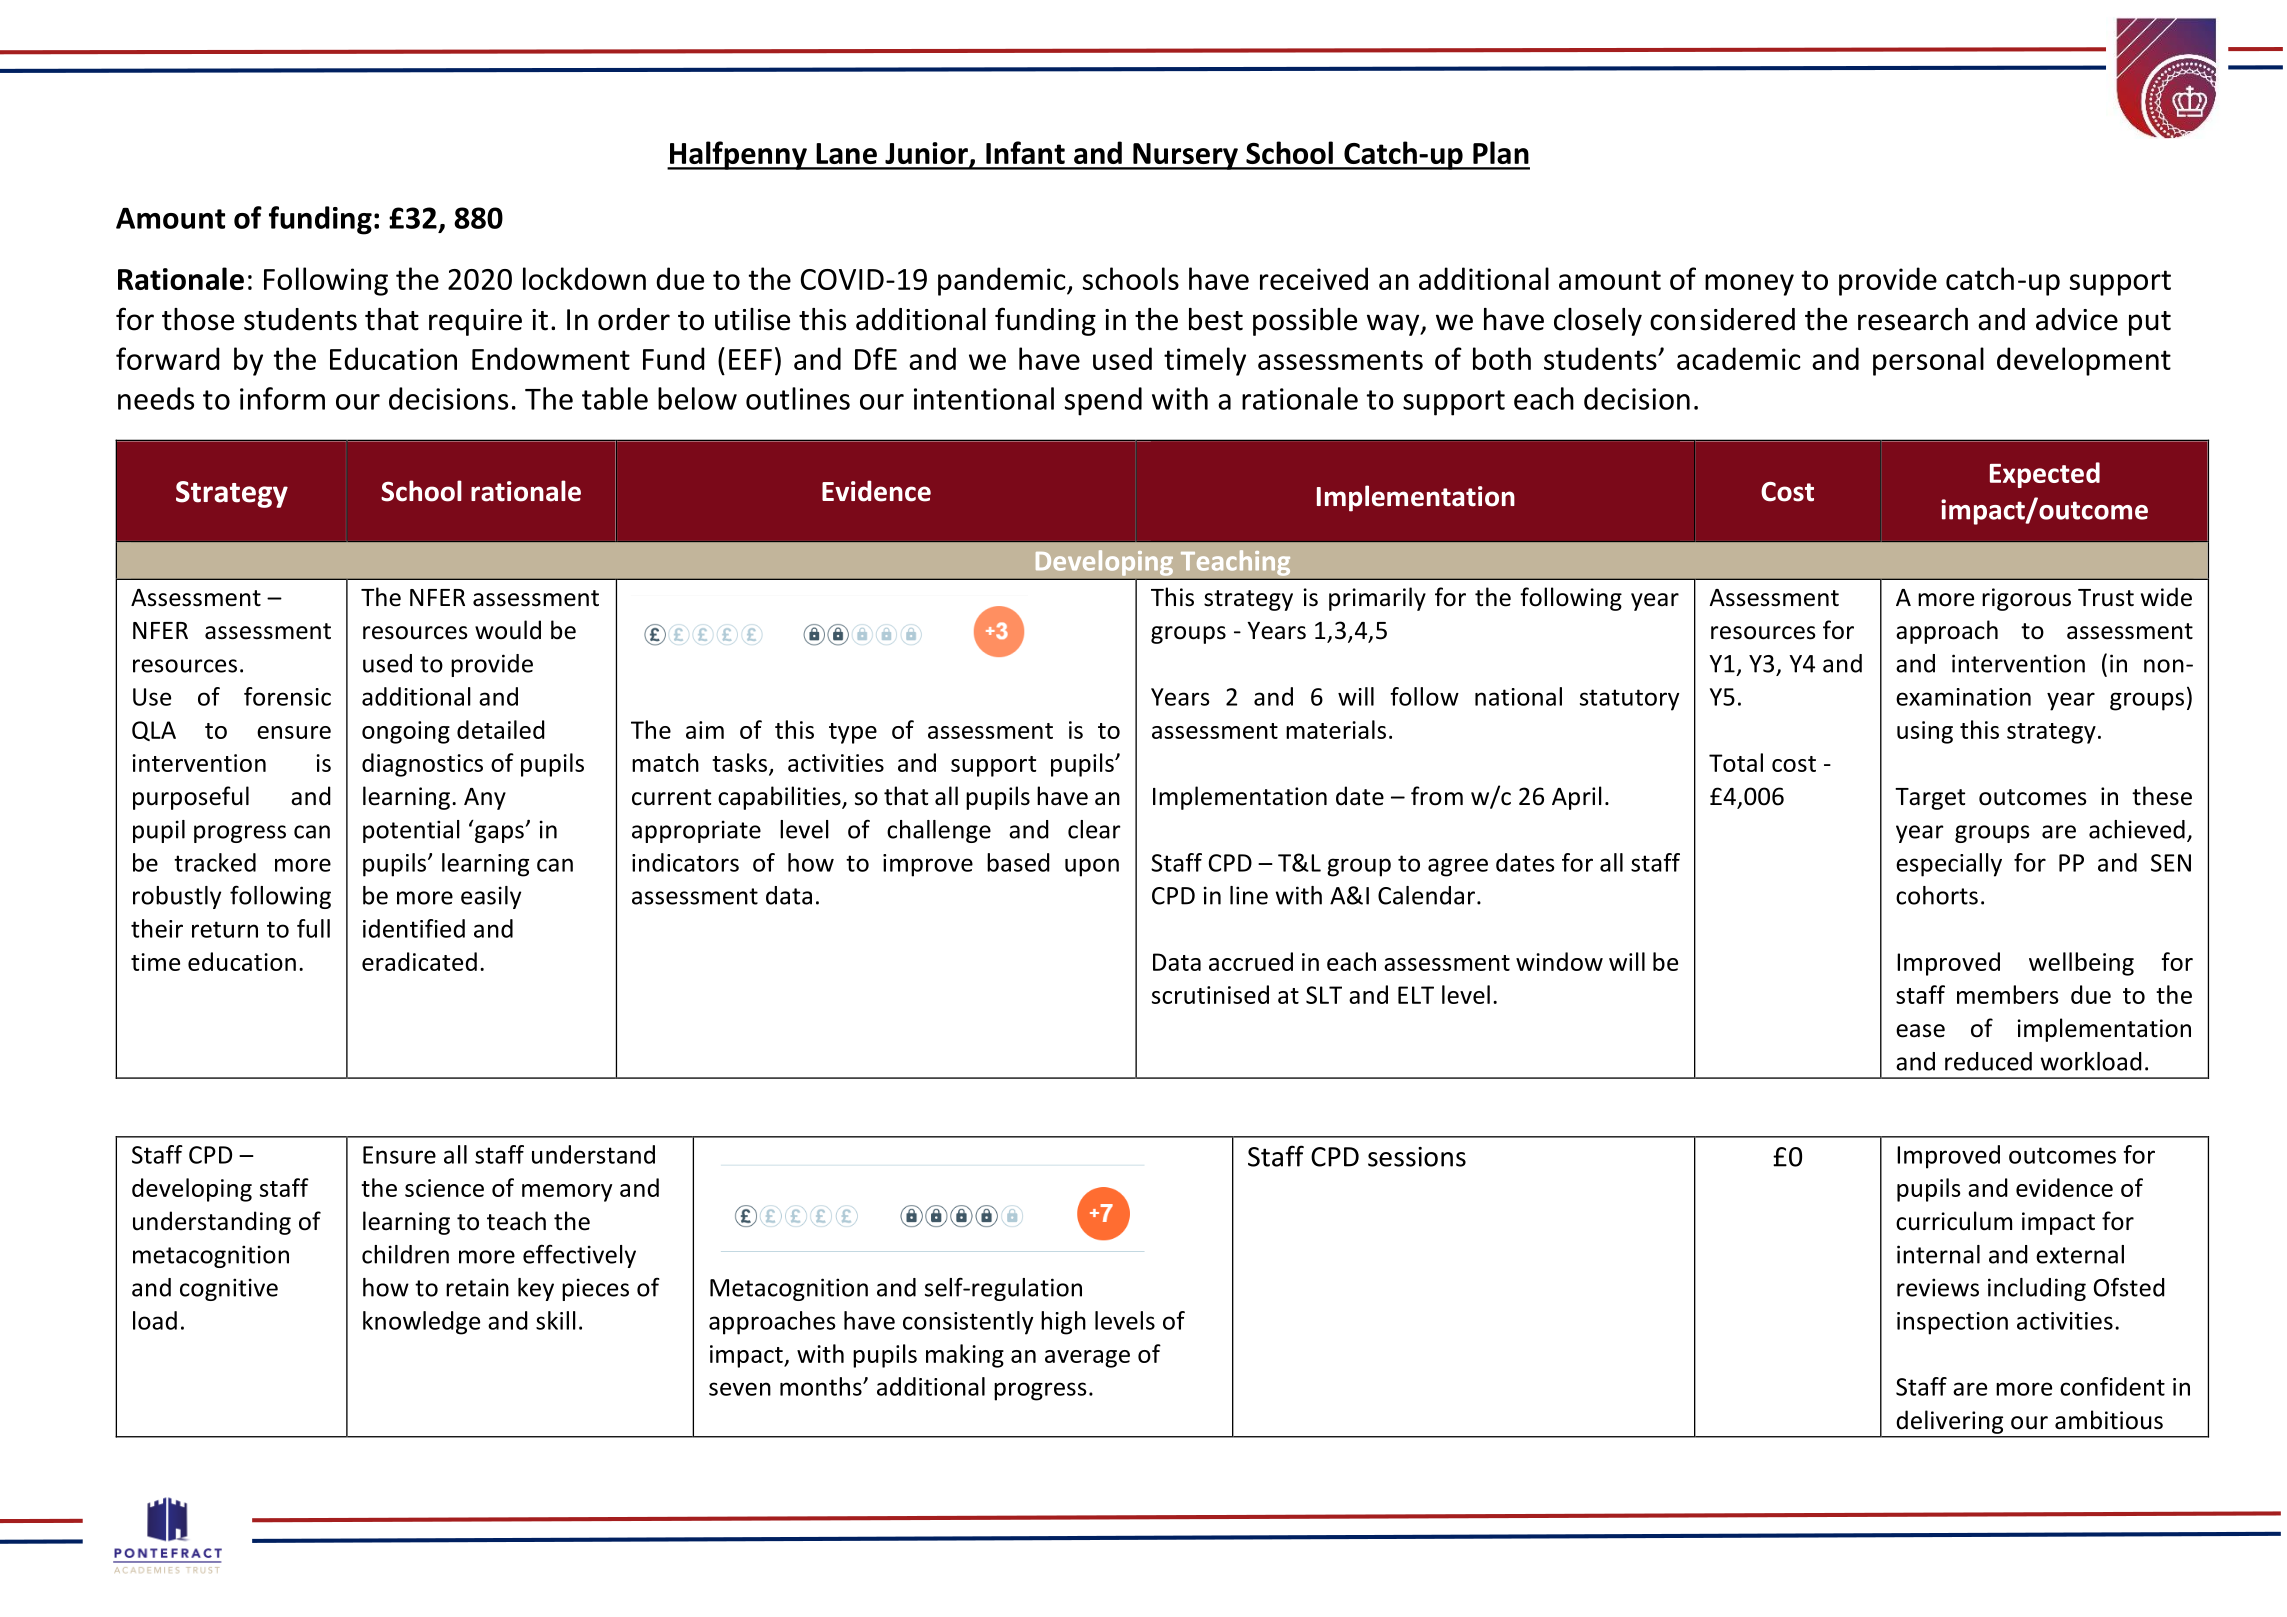  Describe the element at coordinates (1749, 285) in the document. I see `money` at that location.
